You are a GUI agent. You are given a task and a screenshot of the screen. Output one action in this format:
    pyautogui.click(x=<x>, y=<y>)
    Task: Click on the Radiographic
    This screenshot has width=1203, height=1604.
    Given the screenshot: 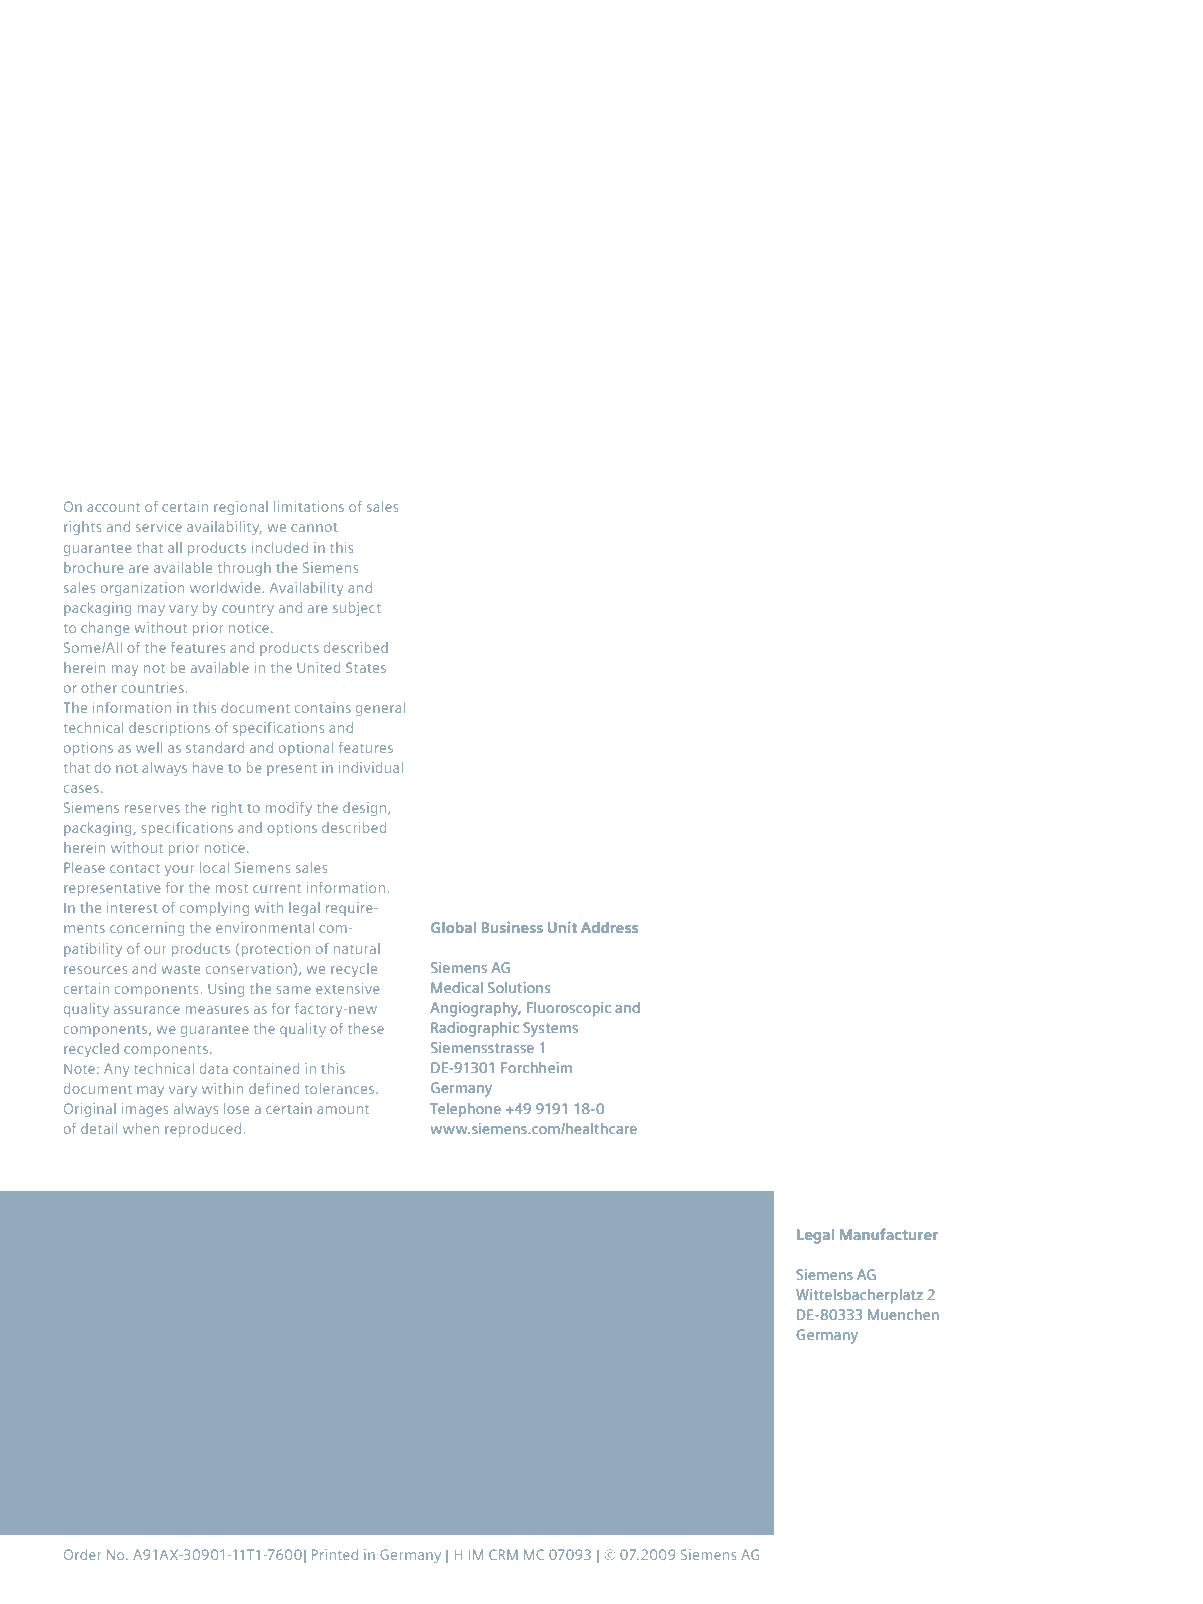 What is the action you would take?
    pyautogui.click(x=475, y=1029)
